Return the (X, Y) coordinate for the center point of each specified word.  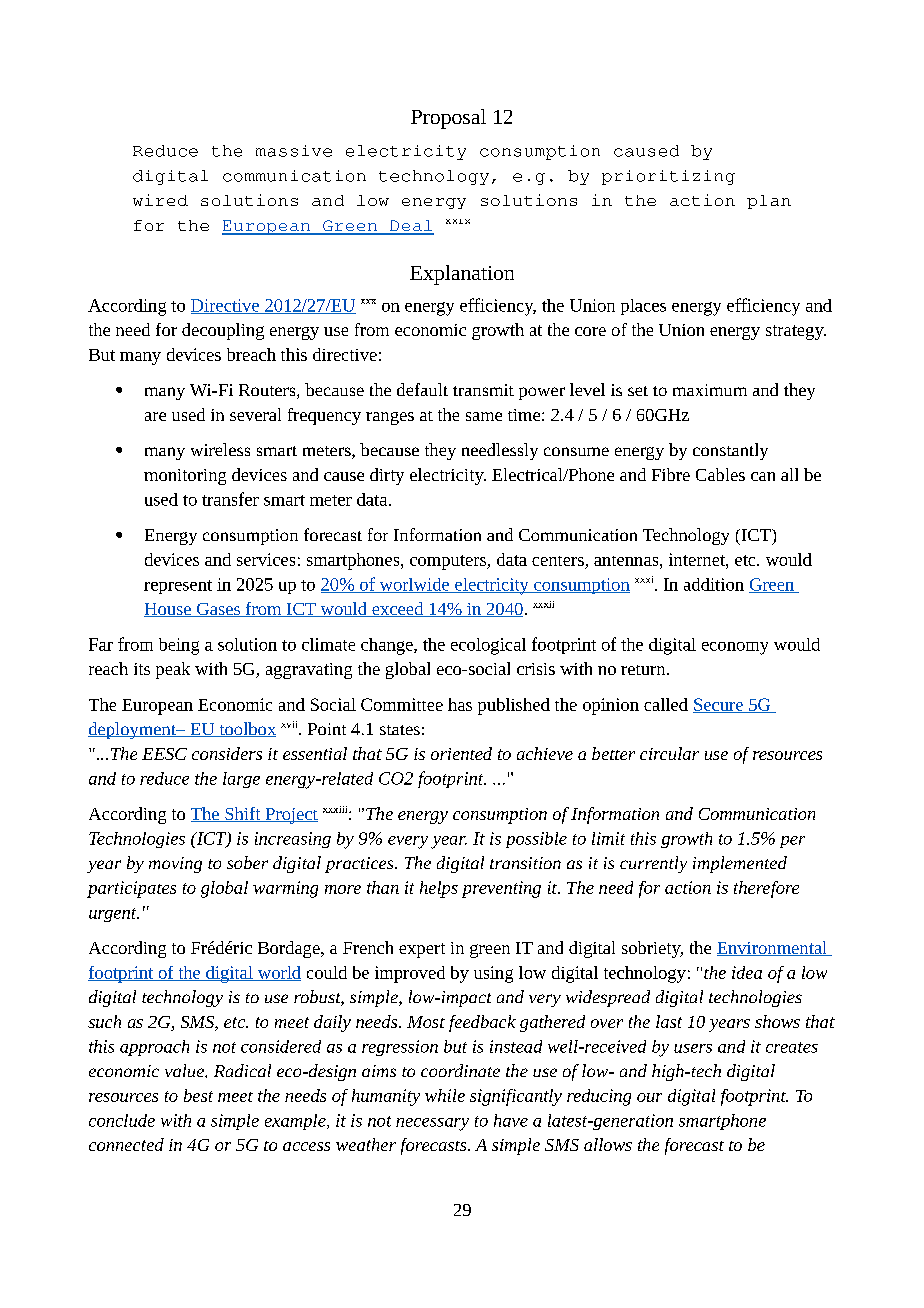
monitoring (185, 477)
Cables (720, 474)
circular (669, 753)
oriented (461, 753)
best (198, 1095)
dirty (387, 476)
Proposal (448, 119)
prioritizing (668, 177)
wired (160, 200)
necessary (432, 1124)
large (241, 780)
